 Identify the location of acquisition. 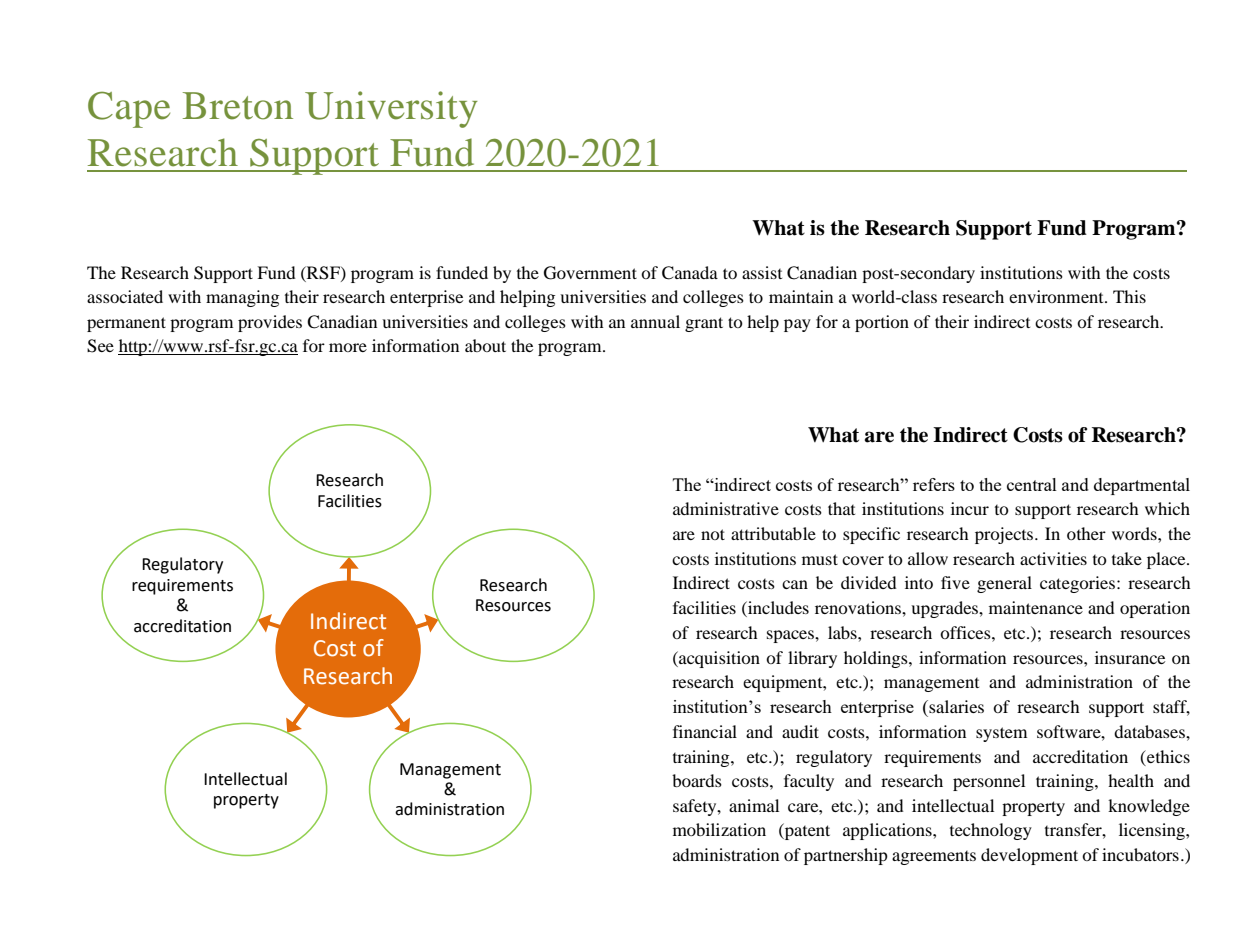
(718, 659).
